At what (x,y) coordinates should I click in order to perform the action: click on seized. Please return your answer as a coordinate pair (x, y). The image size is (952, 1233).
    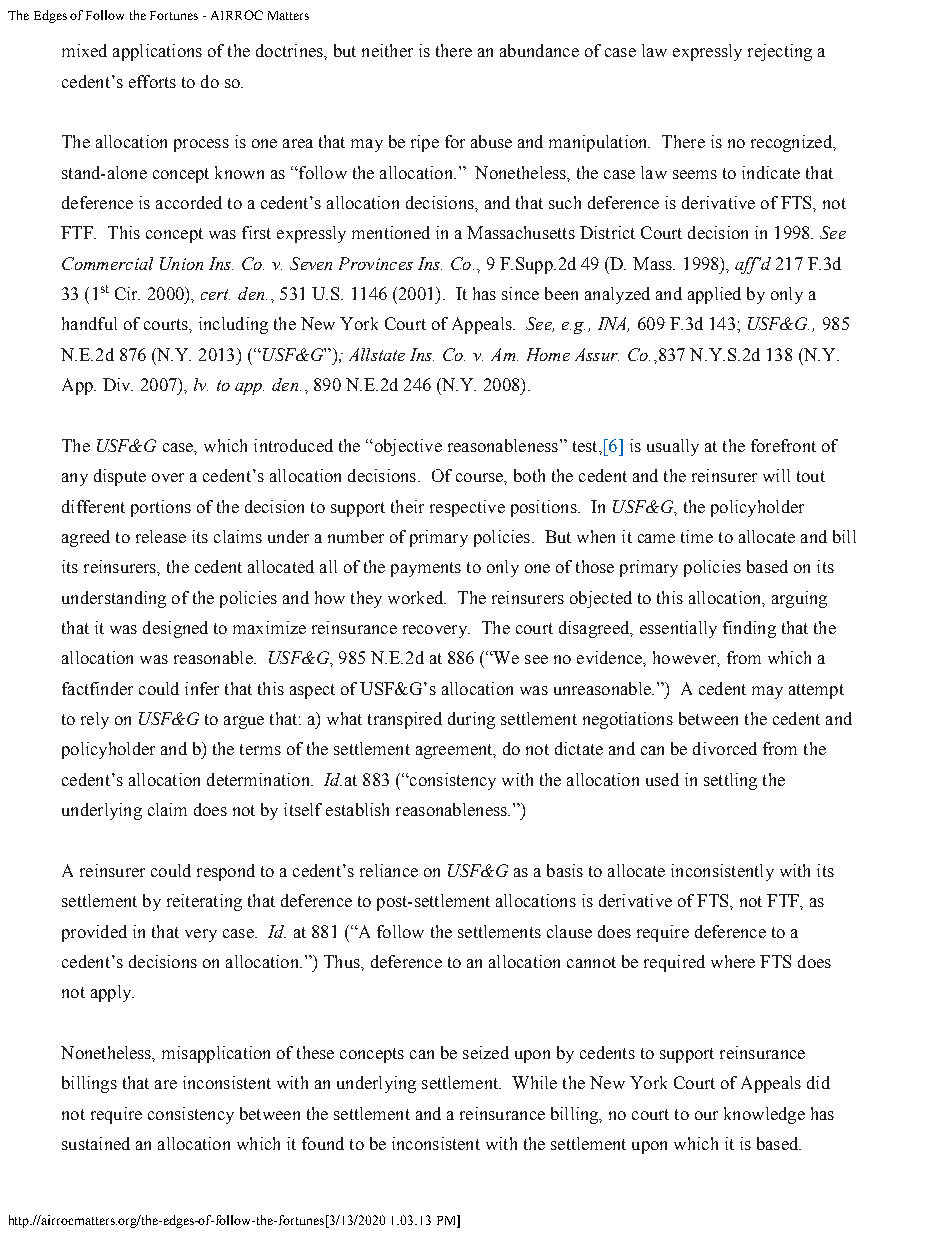
    Looking at the image, I should click on (486, 1052).
